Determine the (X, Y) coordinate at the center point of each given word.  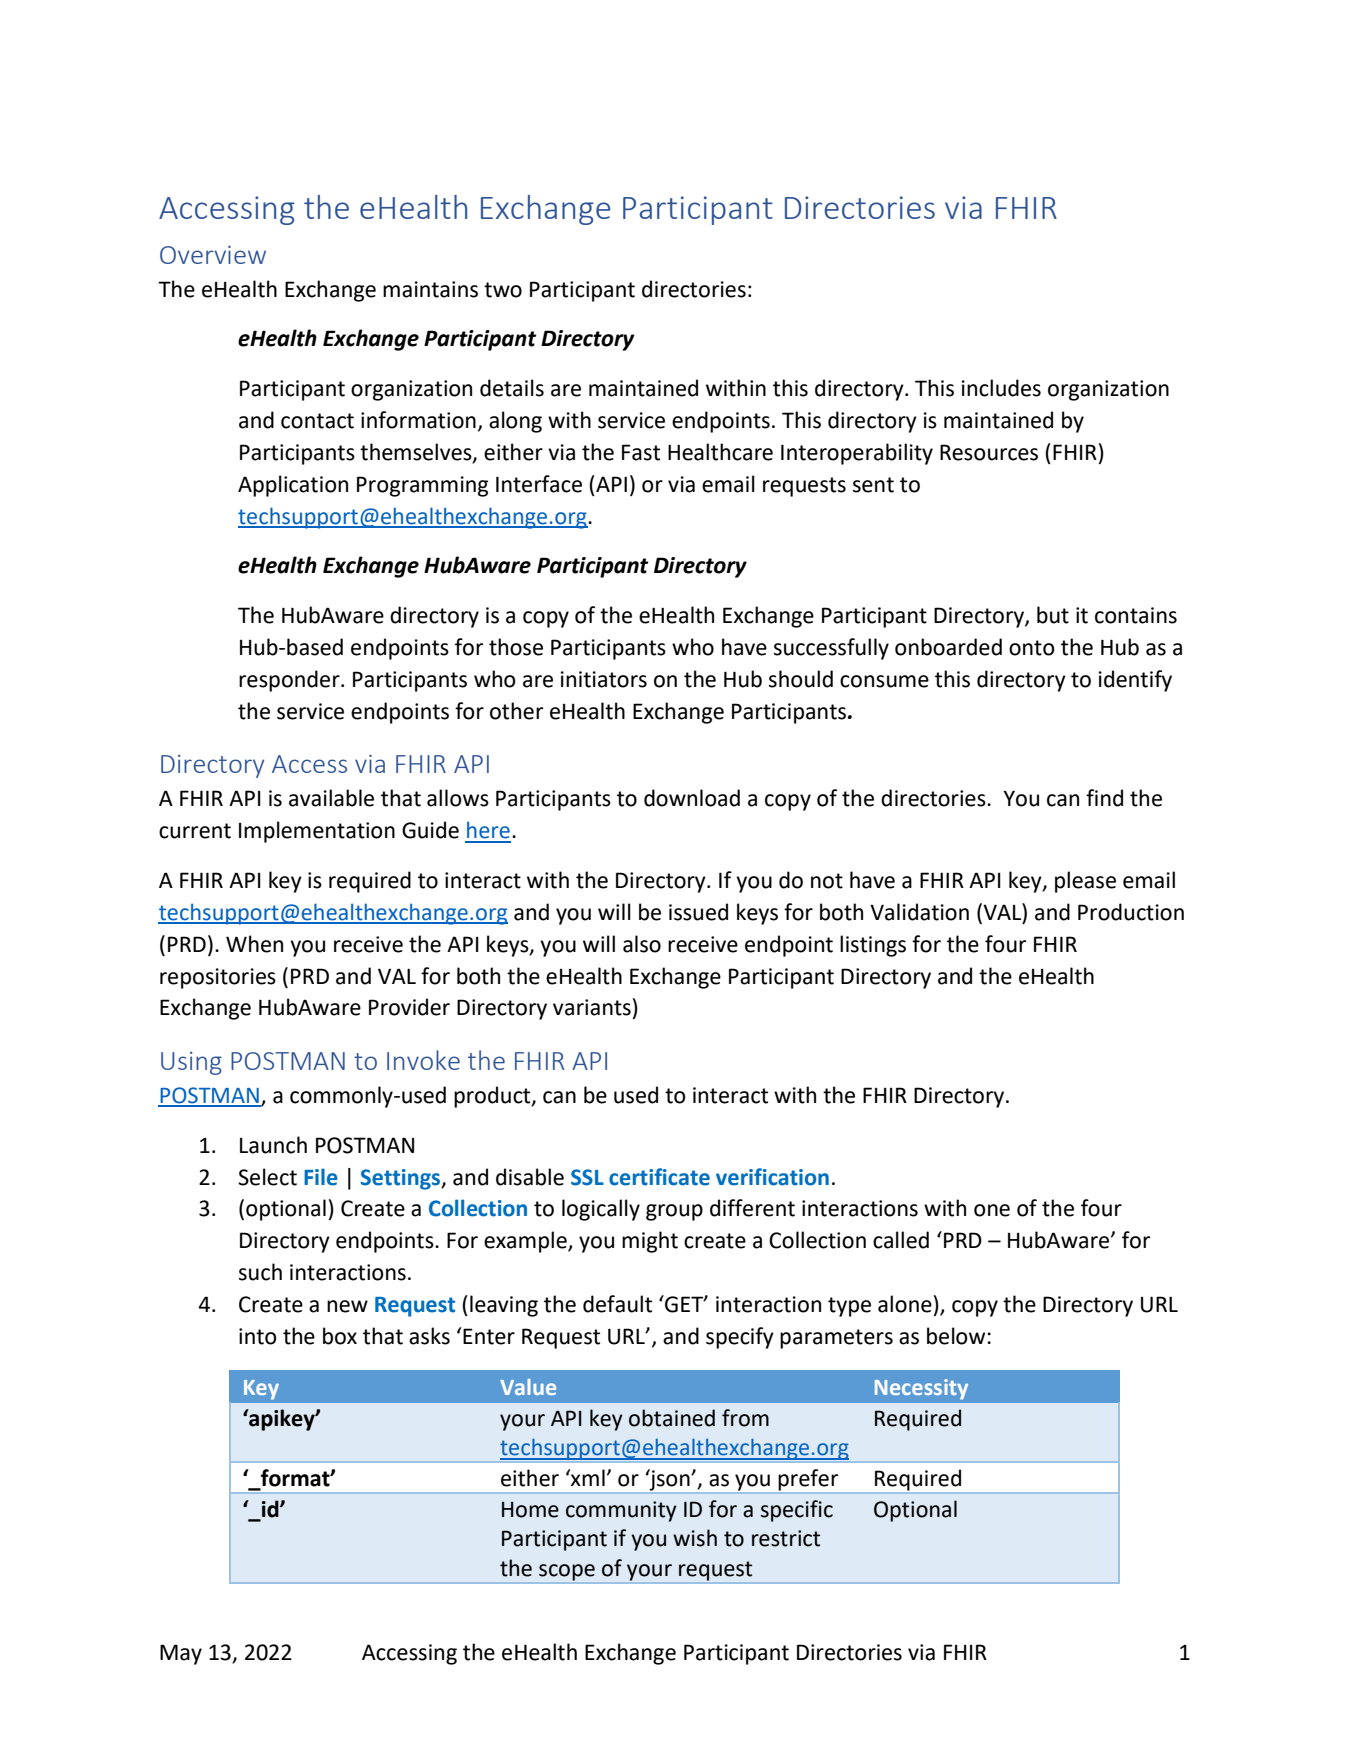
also (642, 944)
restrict (786, 1538)
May (181, 1654)
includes (1001, 388)
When (254, 944)
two (503, 290)
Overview (213, 255)
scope (567, 1572)
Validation (919, 912)
